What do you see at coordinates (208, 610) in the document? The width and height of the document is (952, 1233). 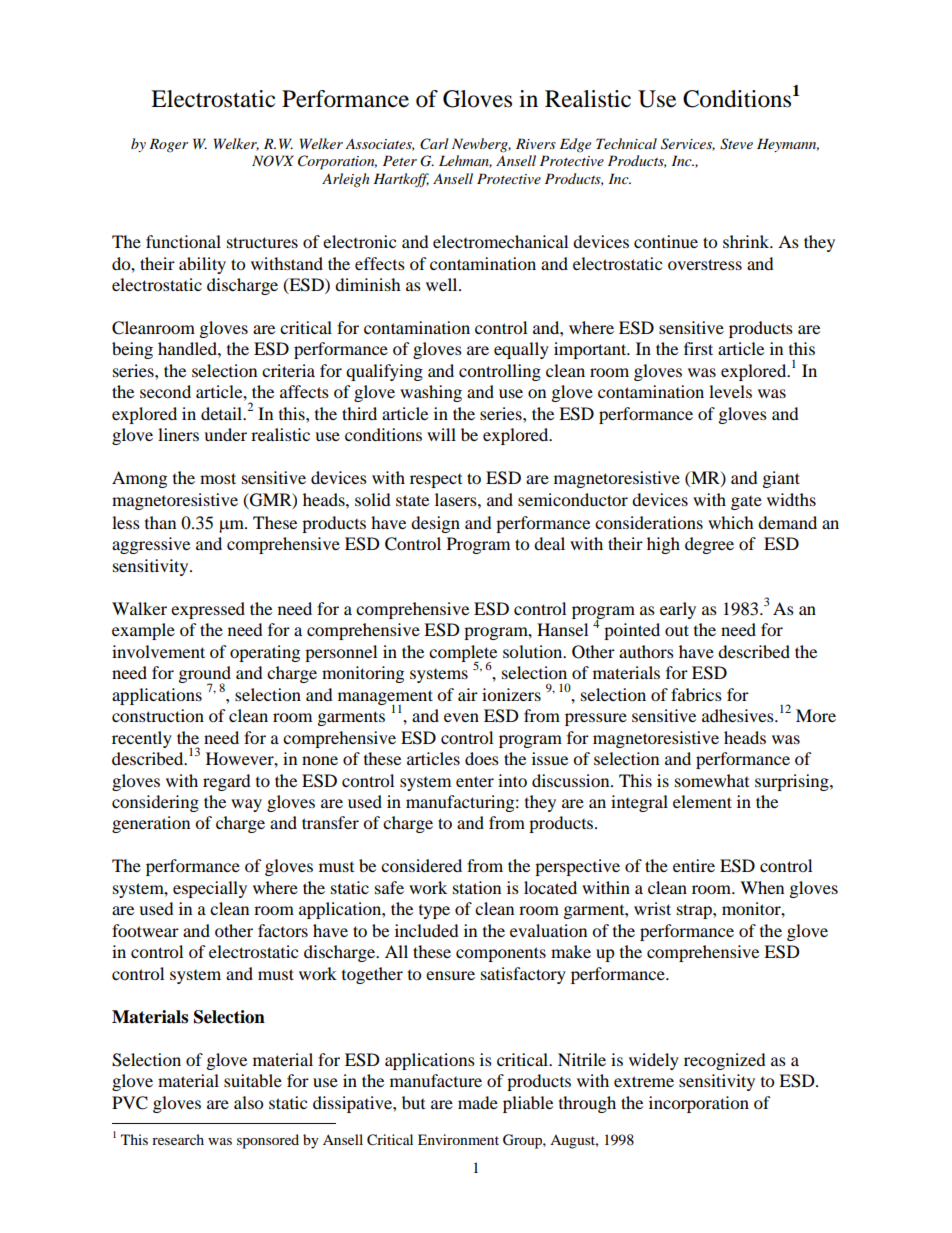 I see `expressed` at bounding box center [208, 610].
